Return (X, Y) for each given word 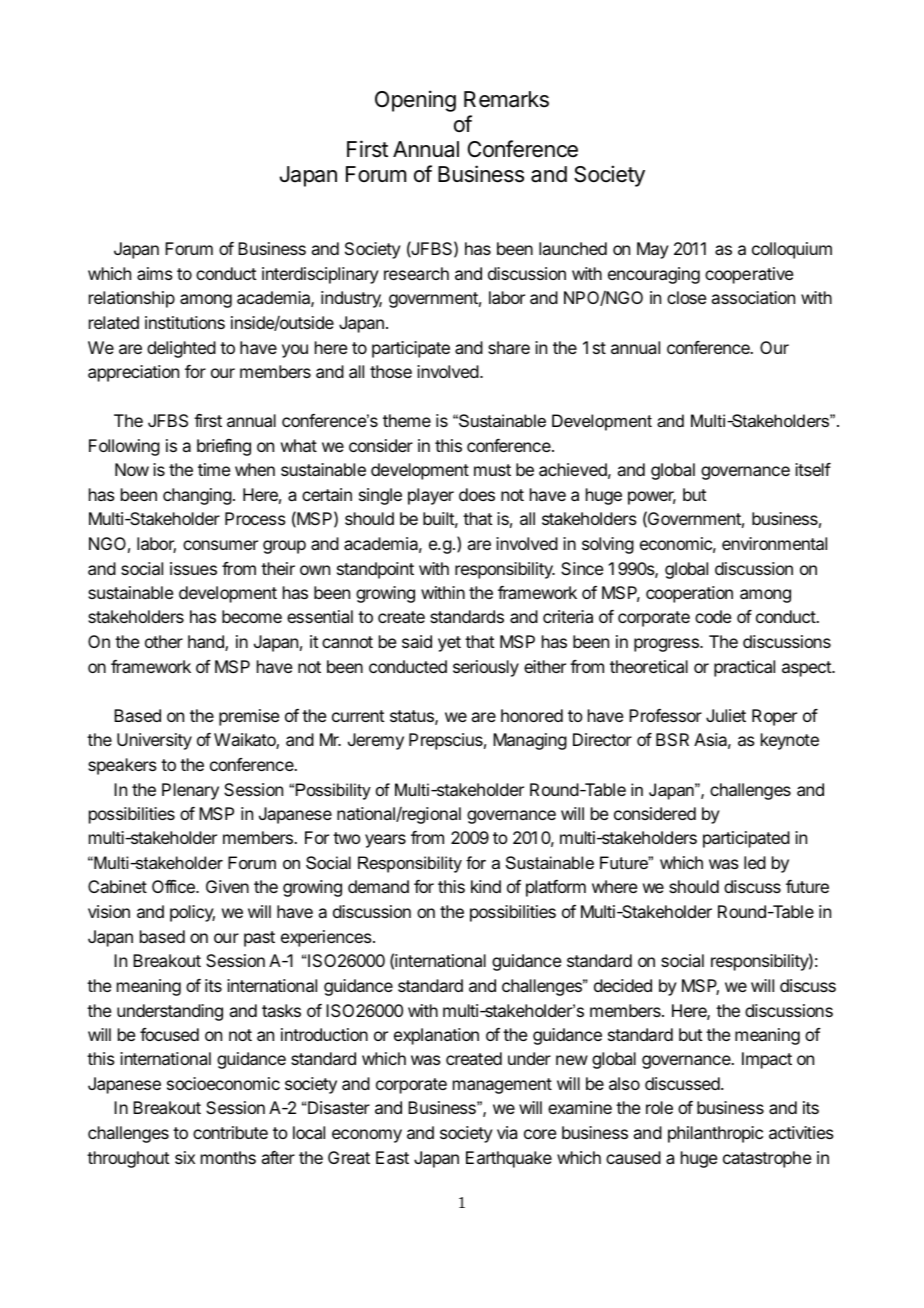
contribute (230, 1132)
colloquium (792, 250)
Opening (415, 101)
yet (449, 644)
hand (207, 643)
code (713, 616)
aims (155, 273)
